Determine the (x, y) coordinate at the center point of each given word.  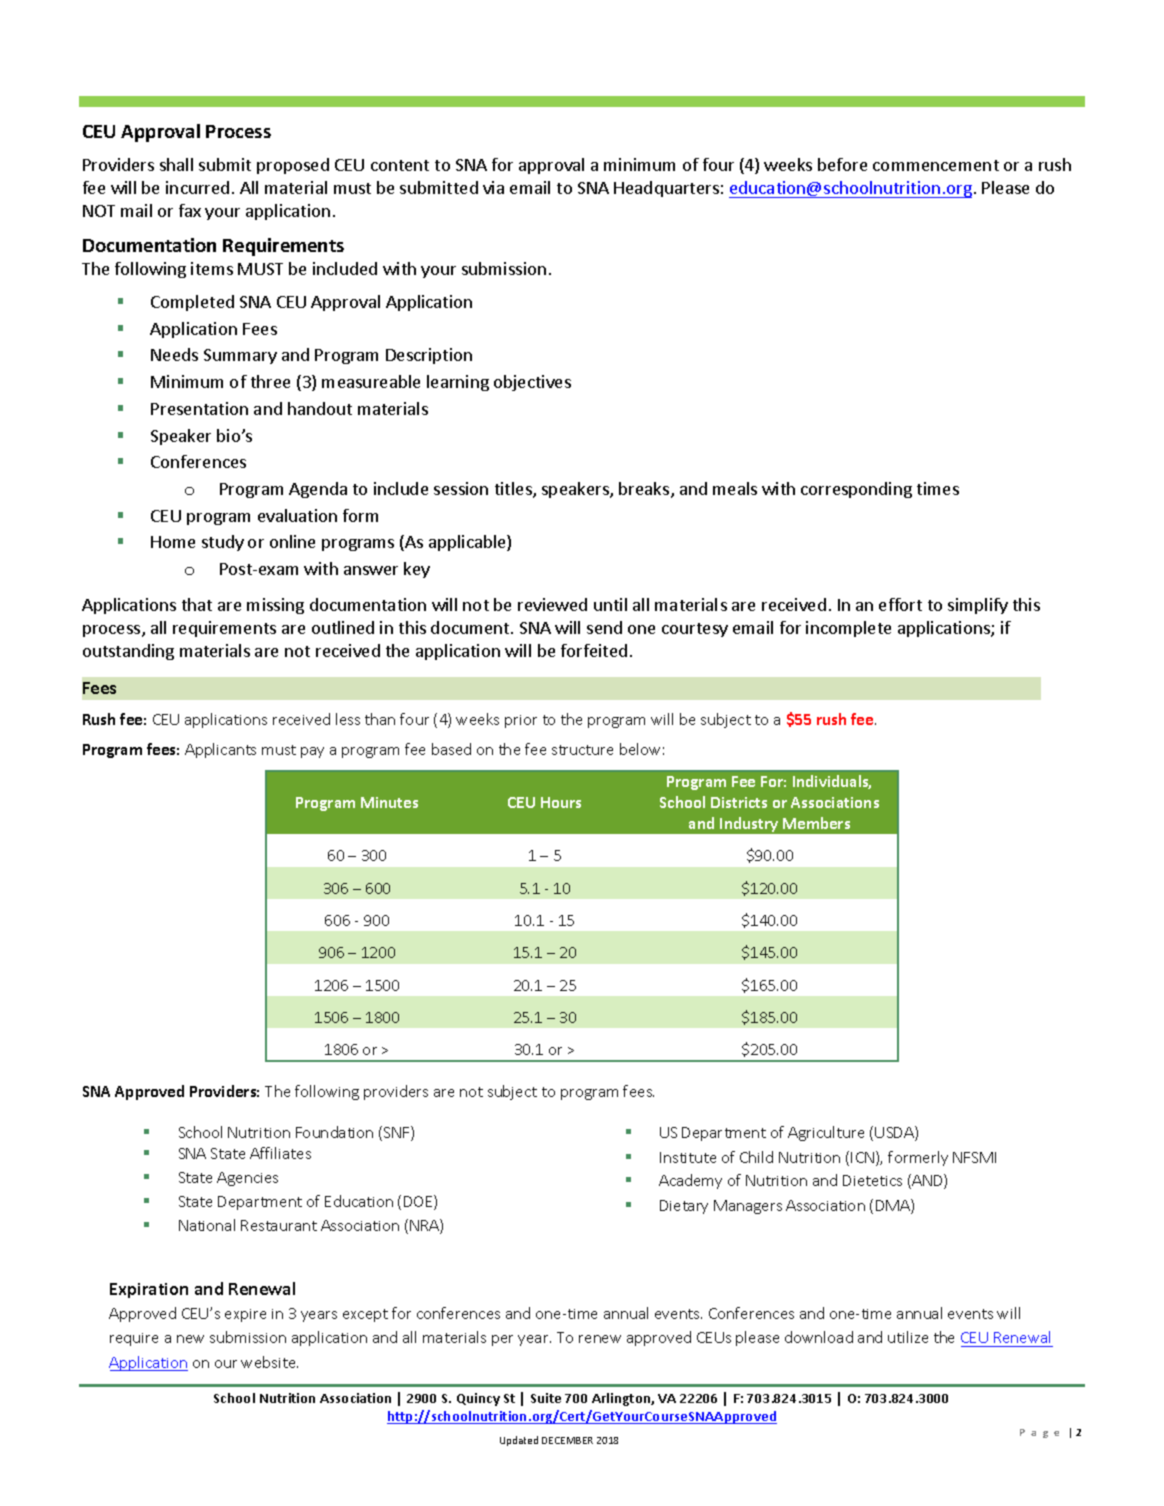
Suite (546, 1398)
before (842, 164)
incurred (197, 187)
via (493, 187)
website (269, 1362)
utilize (908, 1337)
